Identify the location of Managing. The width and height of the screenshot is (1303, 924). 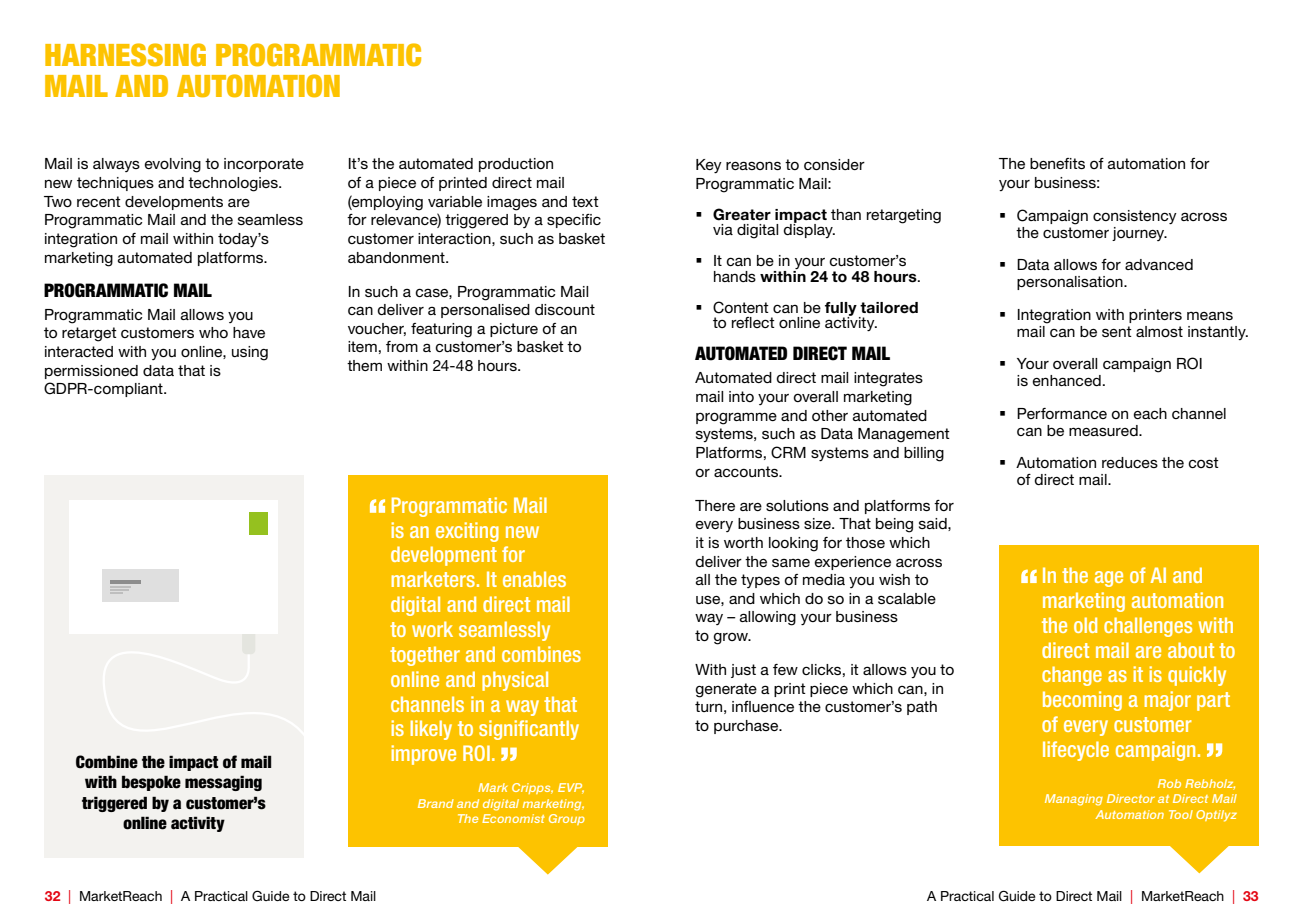
(1074, 800).
